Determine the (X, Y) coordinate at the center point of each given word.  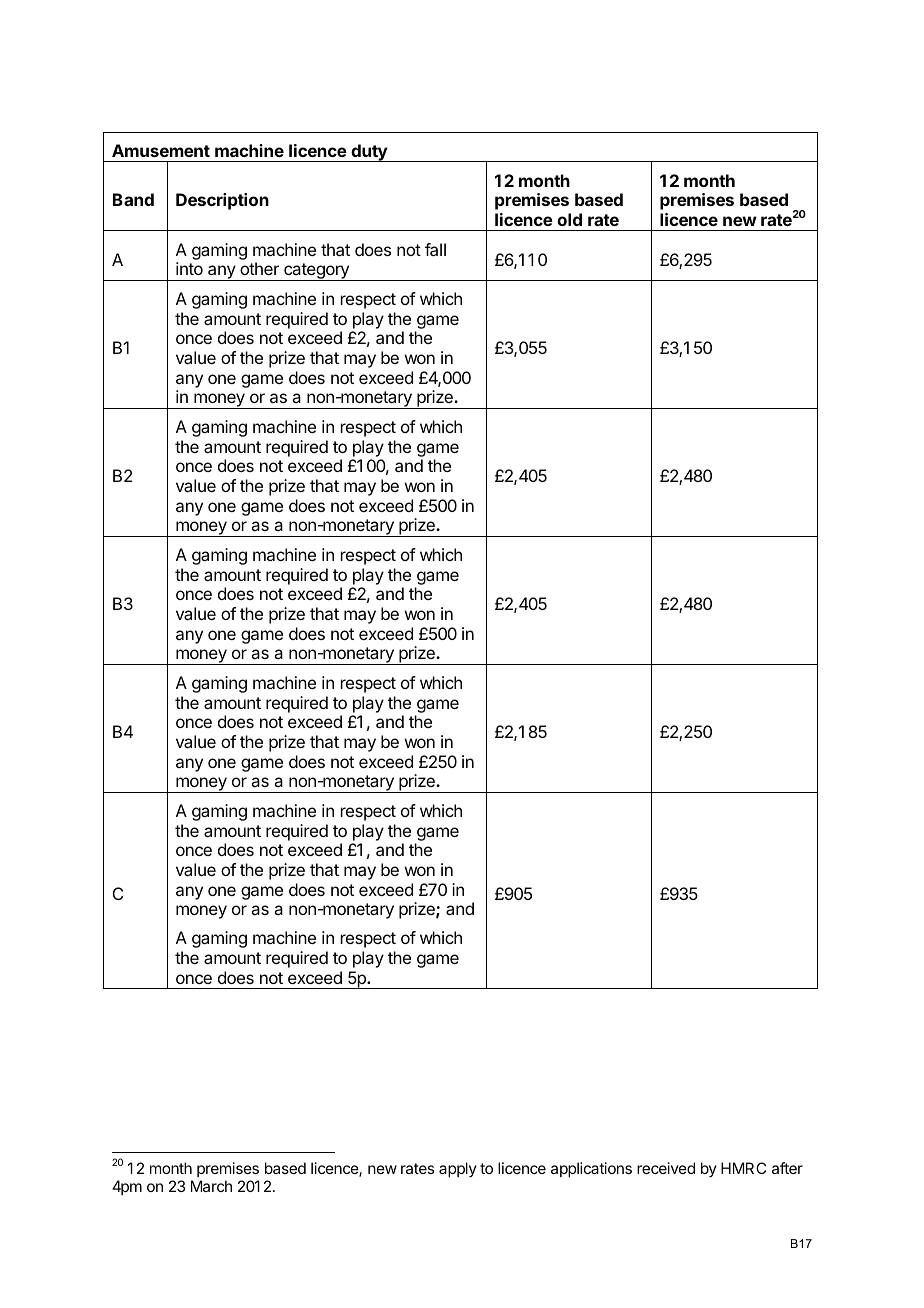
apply (458, 1169)
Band (133, 199)
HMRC (743, 1168)
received (666, 1168)
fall (435, 249)
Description (222, 201)
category (316, 272)
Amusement (161, 150)
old (569, 219)
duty (369, 153)
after (787, 1168)
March (211, 1186)
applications (591, 1169)
